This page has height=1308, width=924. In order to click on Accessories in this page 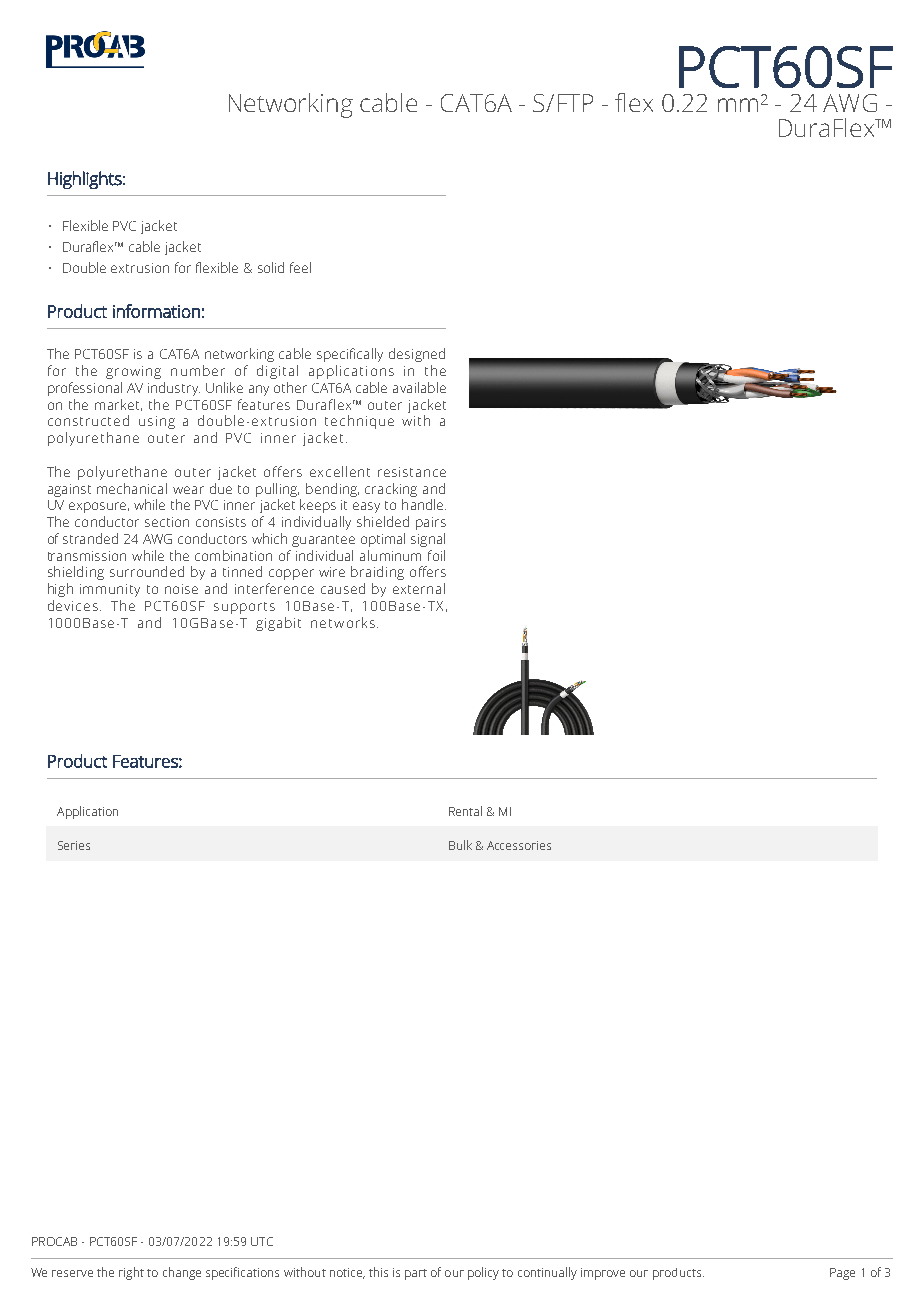, I will do `click(519, 845)`.
